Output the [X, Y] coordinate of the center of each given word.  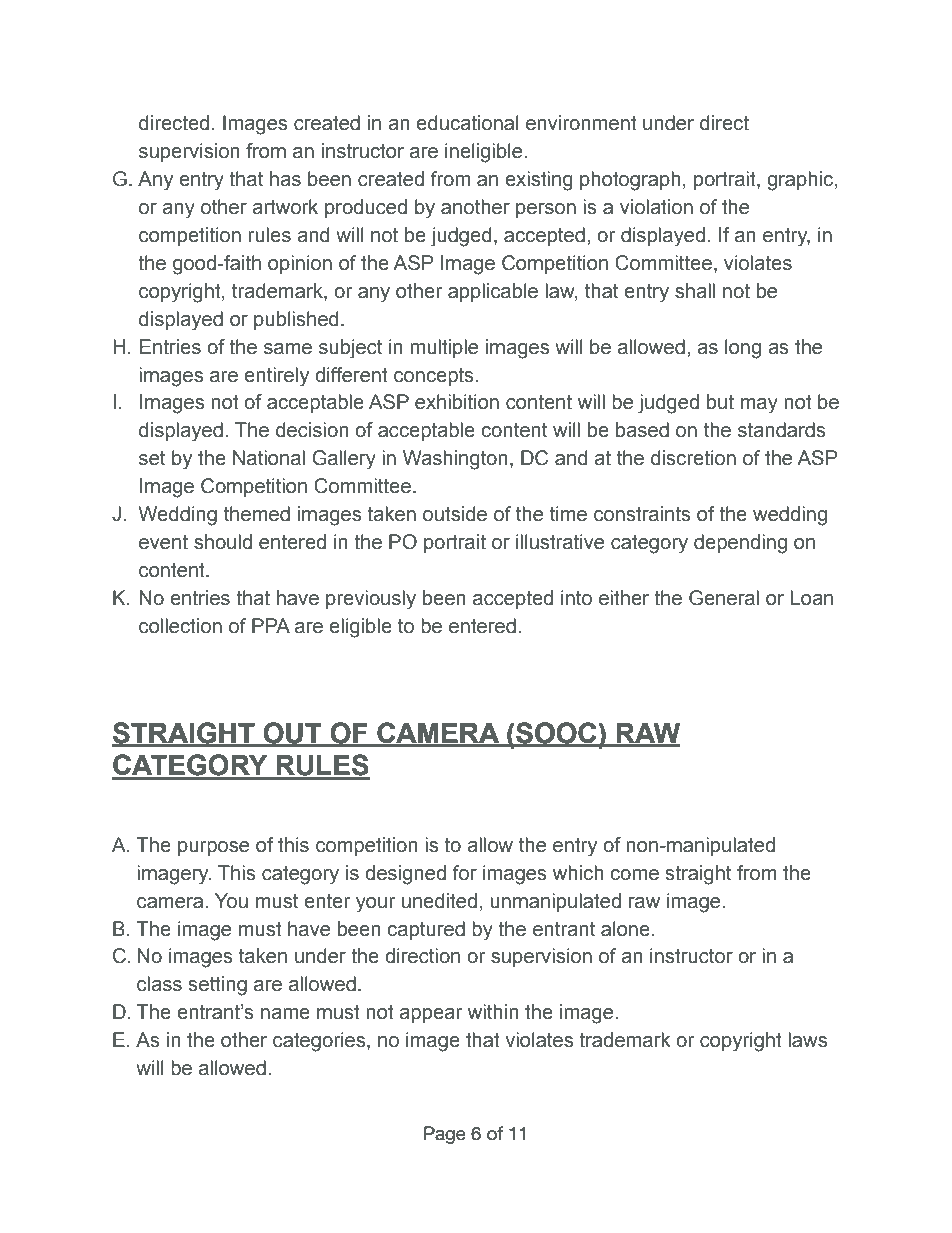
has [285, 179]
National [269, 458]
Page [445, 1135]
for [465, 873]
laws [807, 1040]
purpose [213, 848]
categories [320, 1042]
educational [467, 123]
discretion [693, 458]
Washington [455, 460]
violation [656, 207]
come [634, 875]
